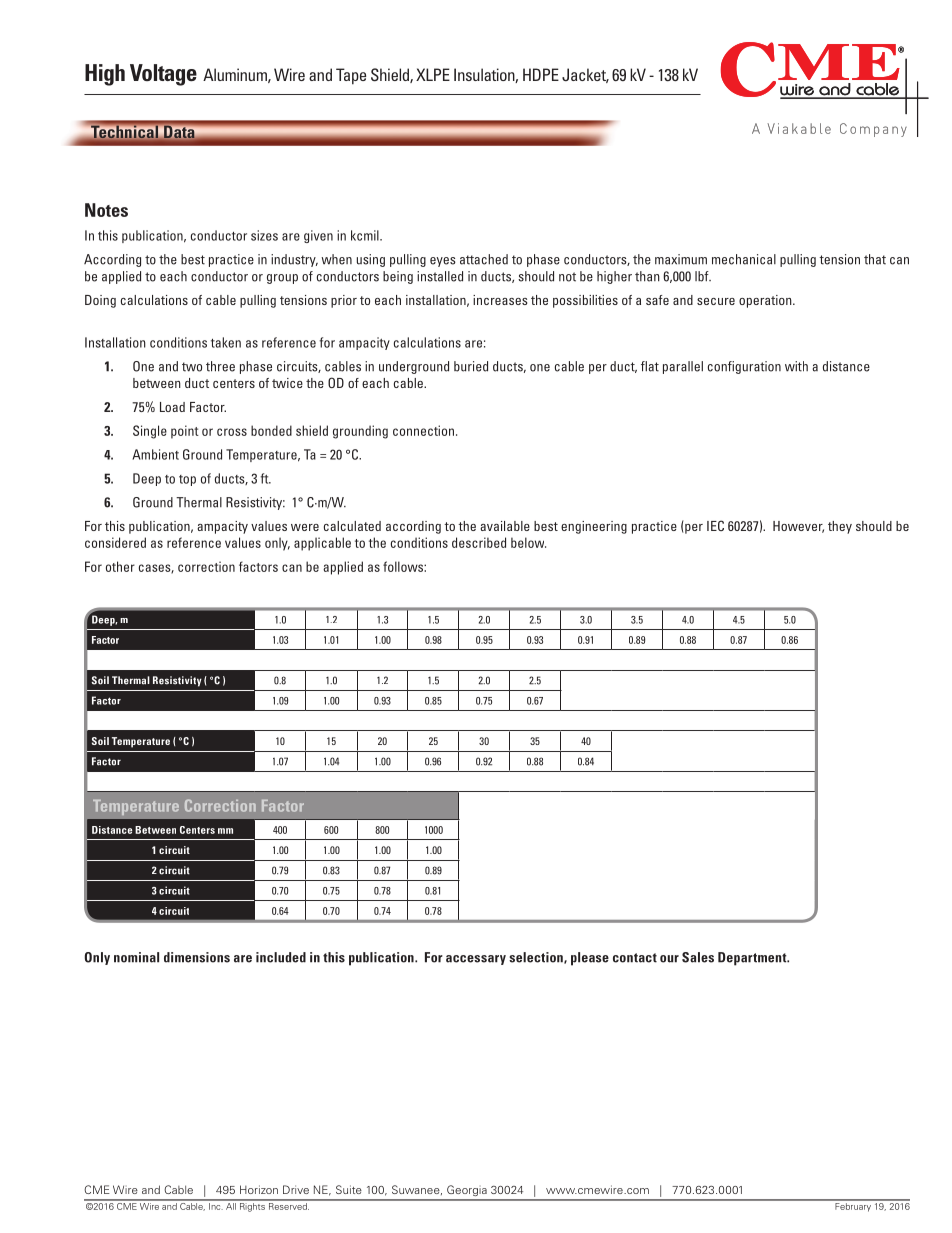 The height and width of the document is (1233, 952). Describe the element at coordinates (163, 75) in the document. I see `Voltage` at that location.
